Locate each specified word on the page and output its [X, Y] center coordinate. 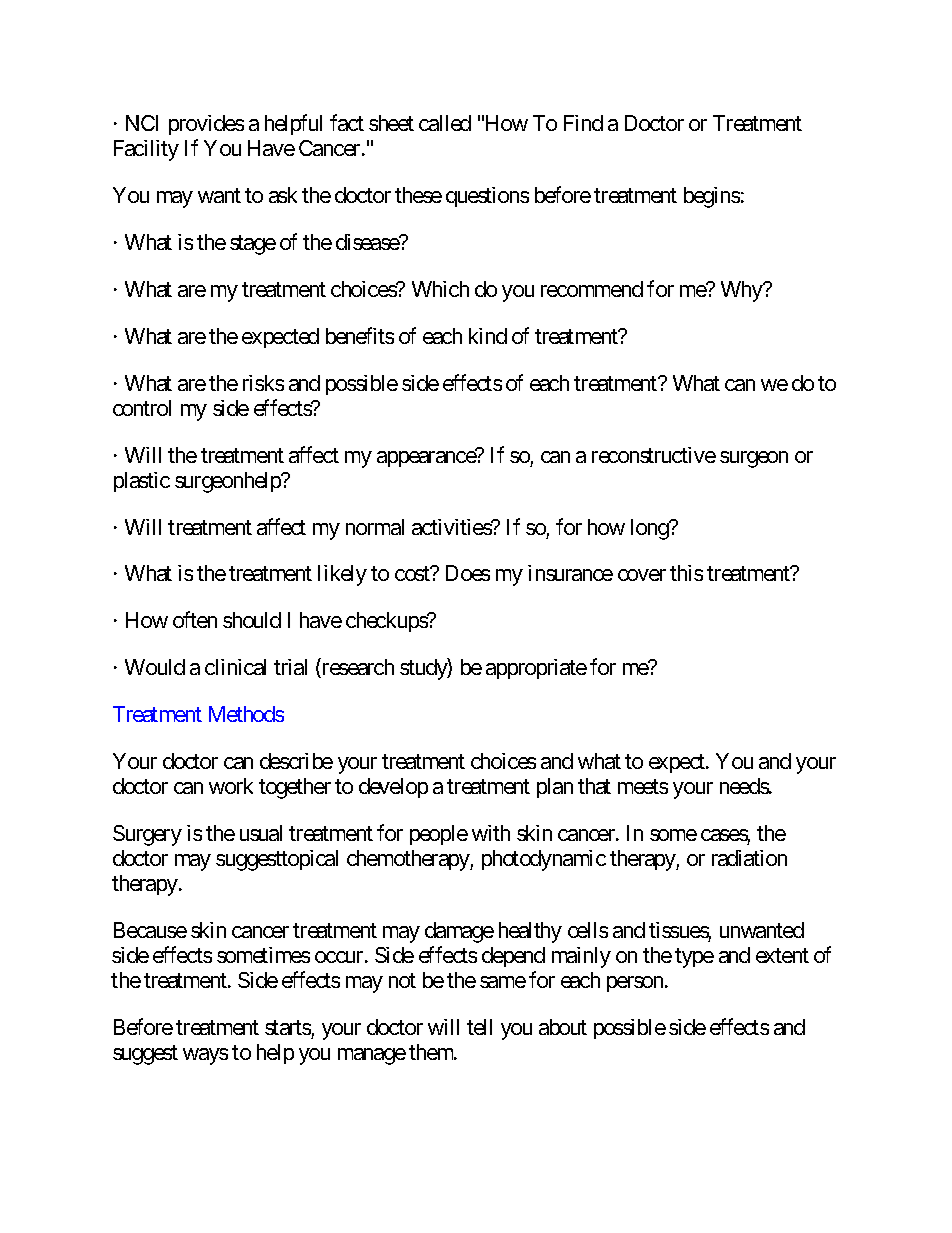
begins [712, 197]
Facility [146, 150]
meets [643, 786]
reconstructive [654, 455]
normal [375, 527]
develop [393, 788]
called [445, 123]
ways [205, 1056]
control [142, 408]
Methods [246, 714]
